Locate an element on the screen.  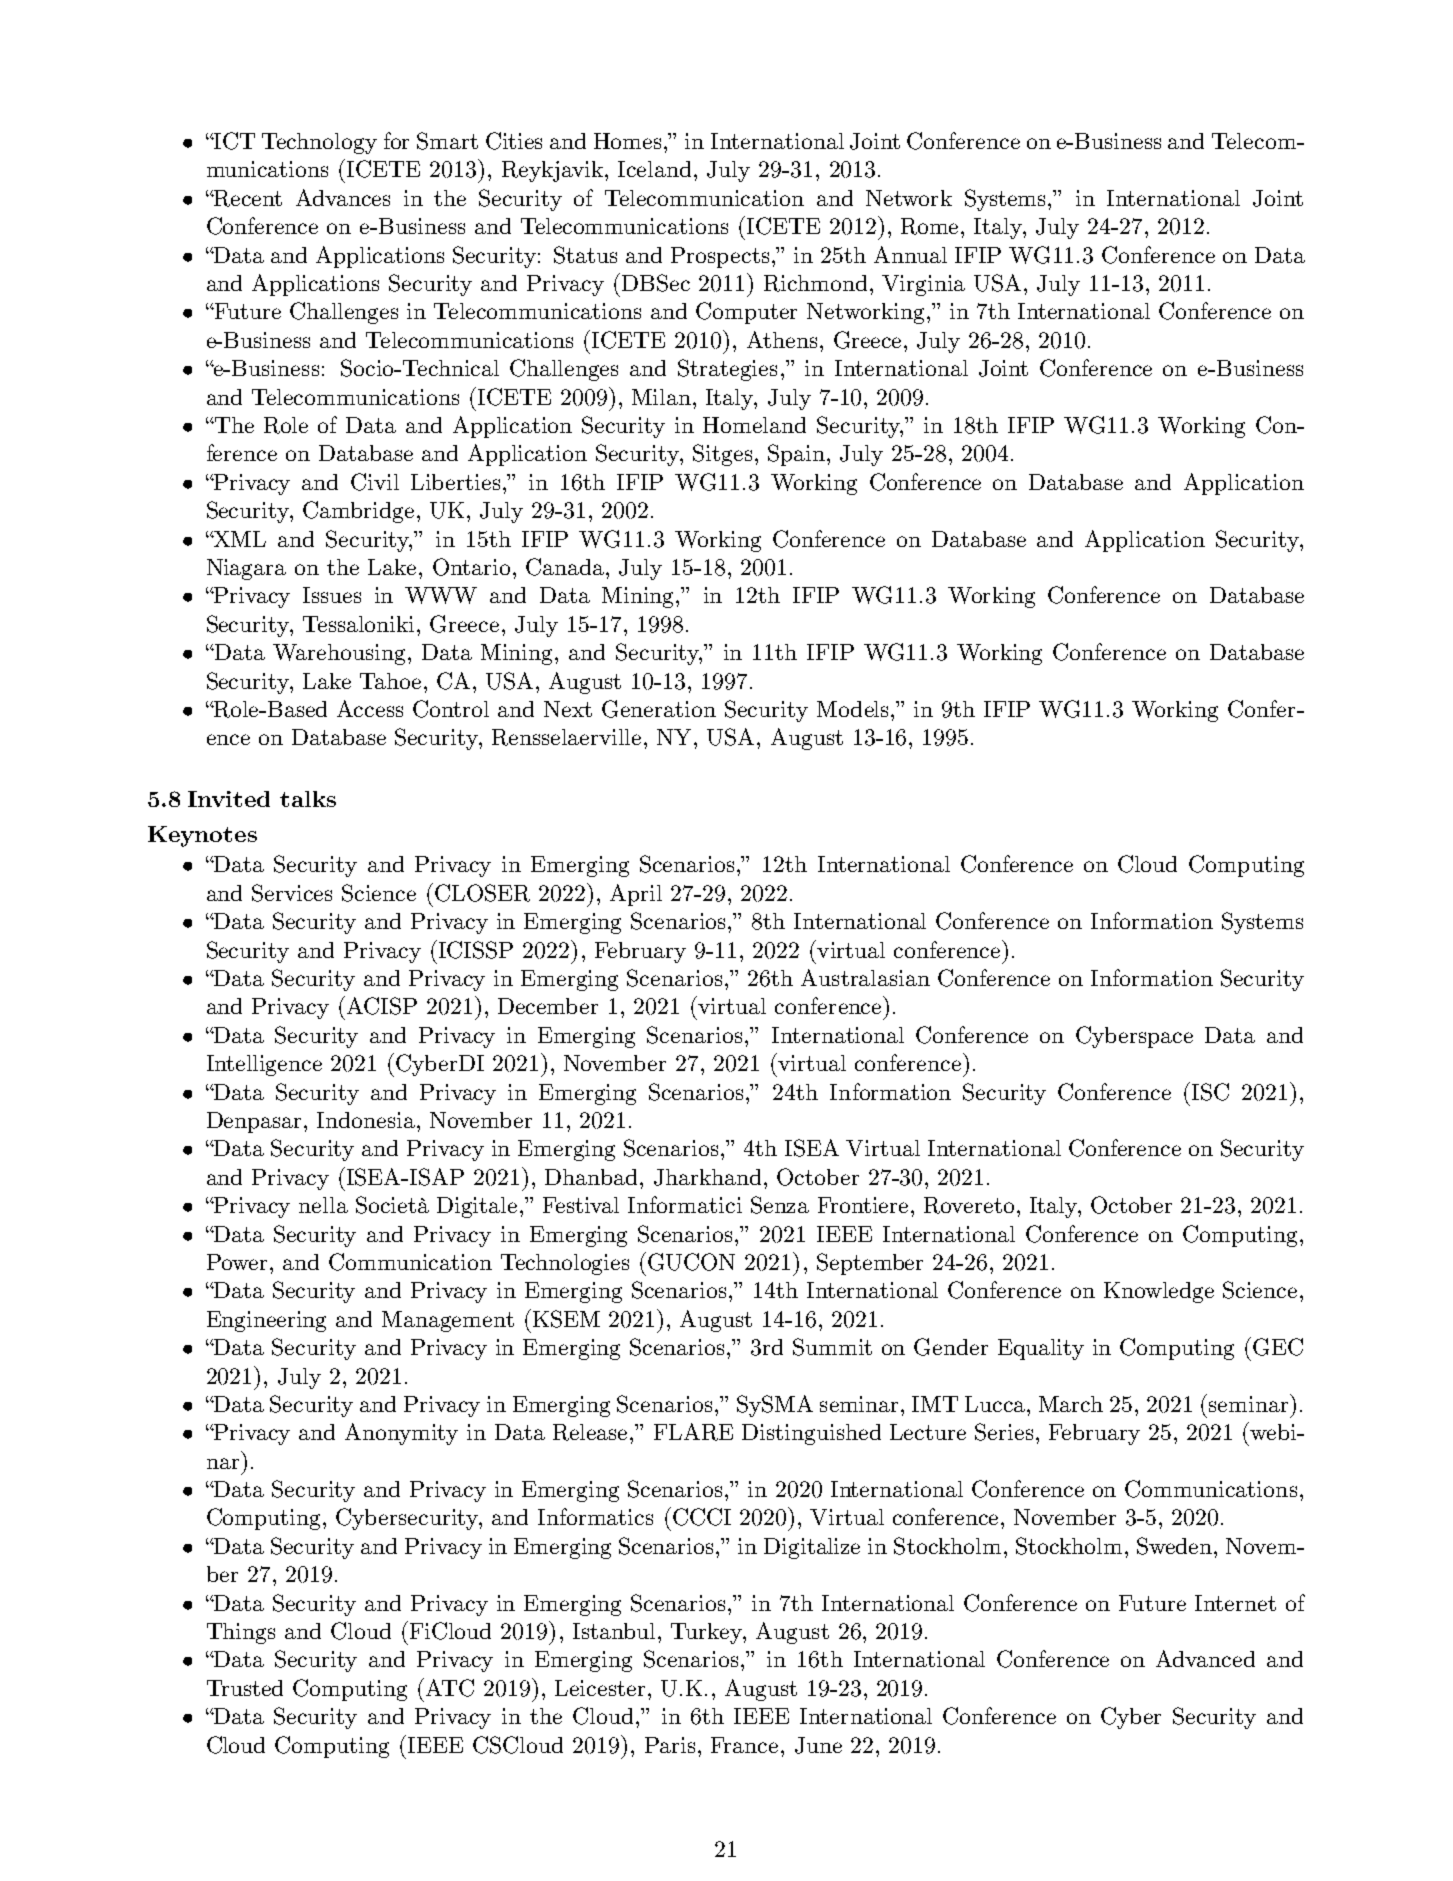
Iceland is located at coordinates (654, 169).
